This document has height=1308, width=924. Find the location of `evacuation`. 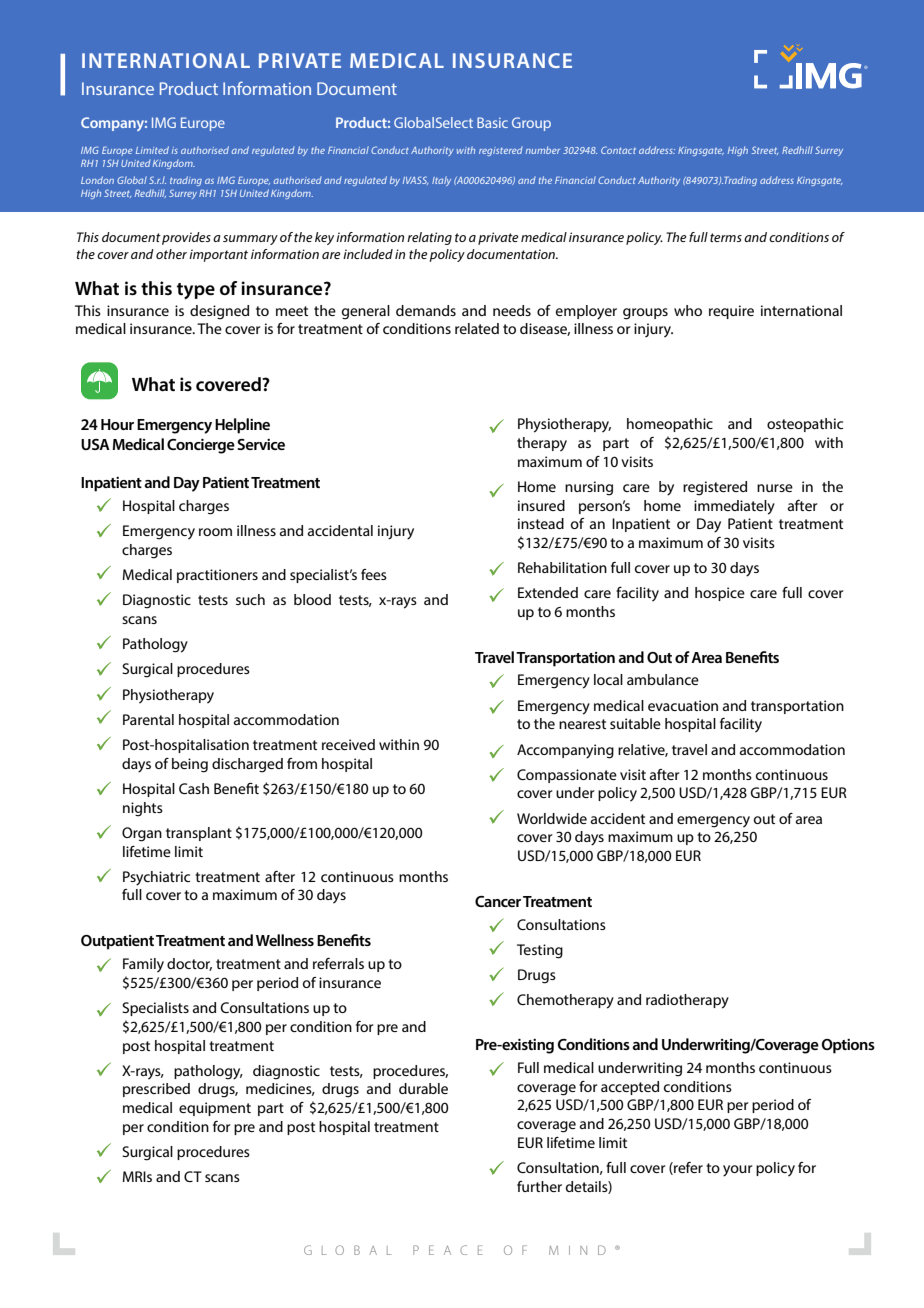

evacuation is located at coordinates (683, 705).
